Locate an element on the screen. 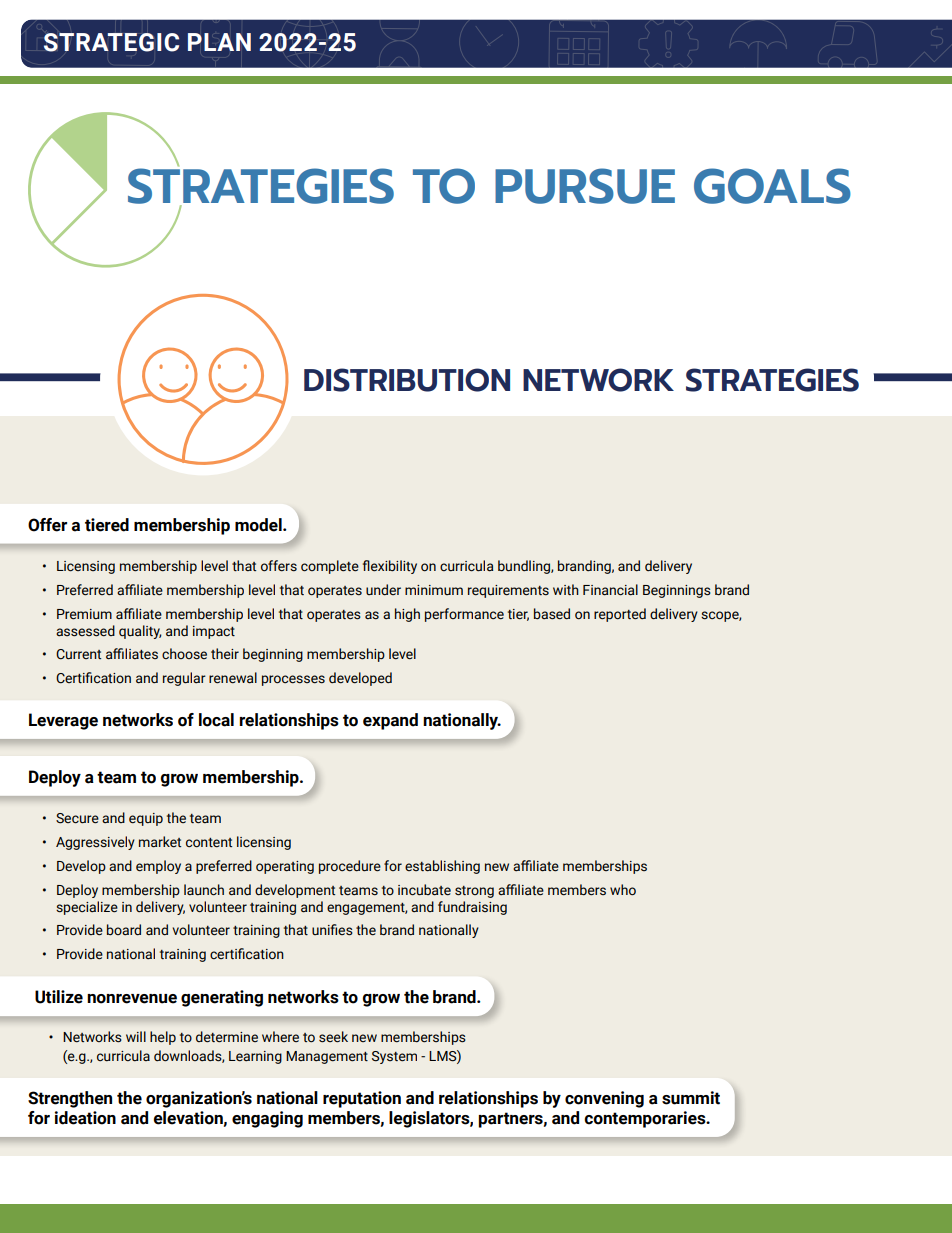 The width and height of the screenshot is (952, 1233). System is located at coordinates (394, 1057).
